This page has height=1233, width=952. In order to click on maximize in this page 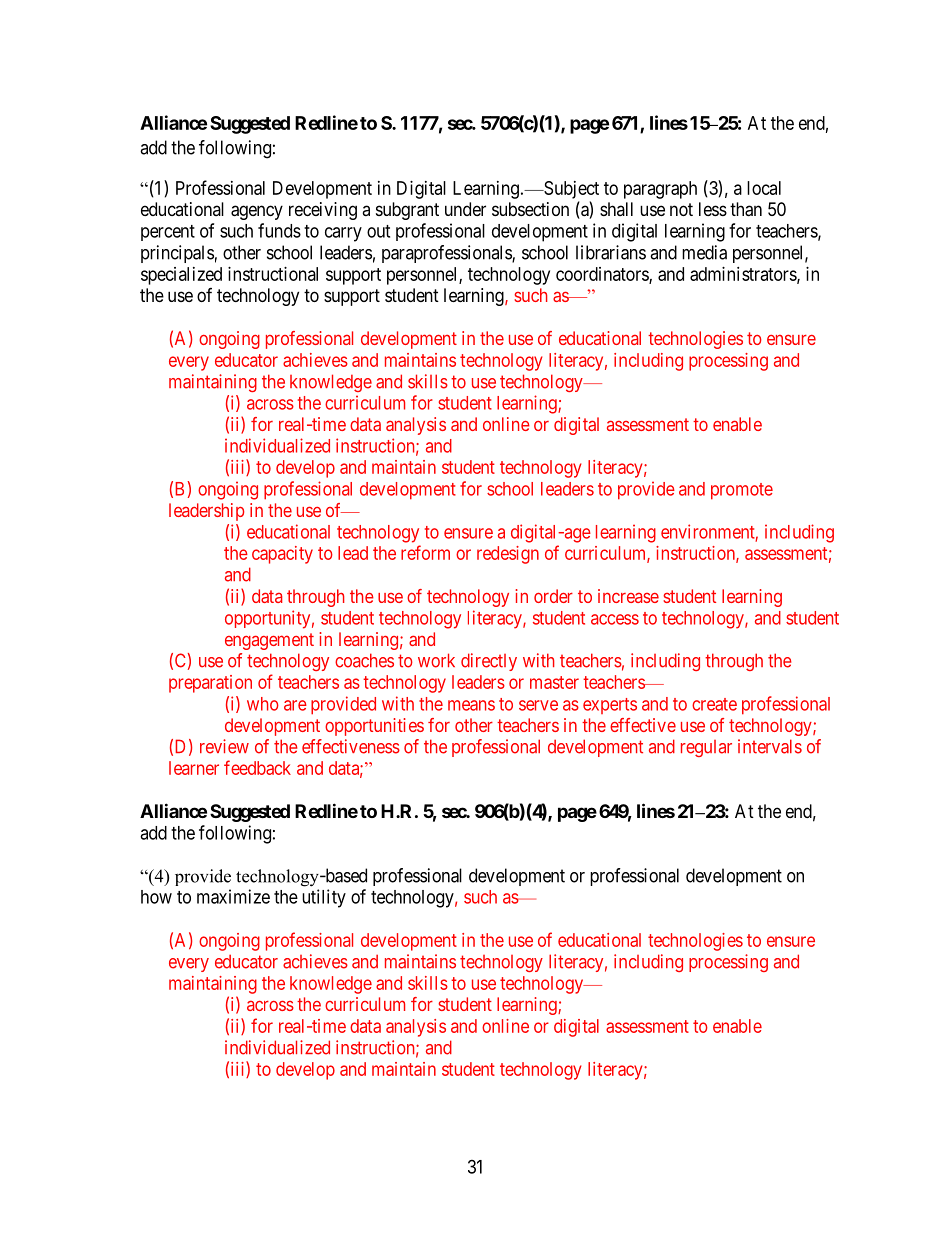, I will do `click(233, 896)`.
